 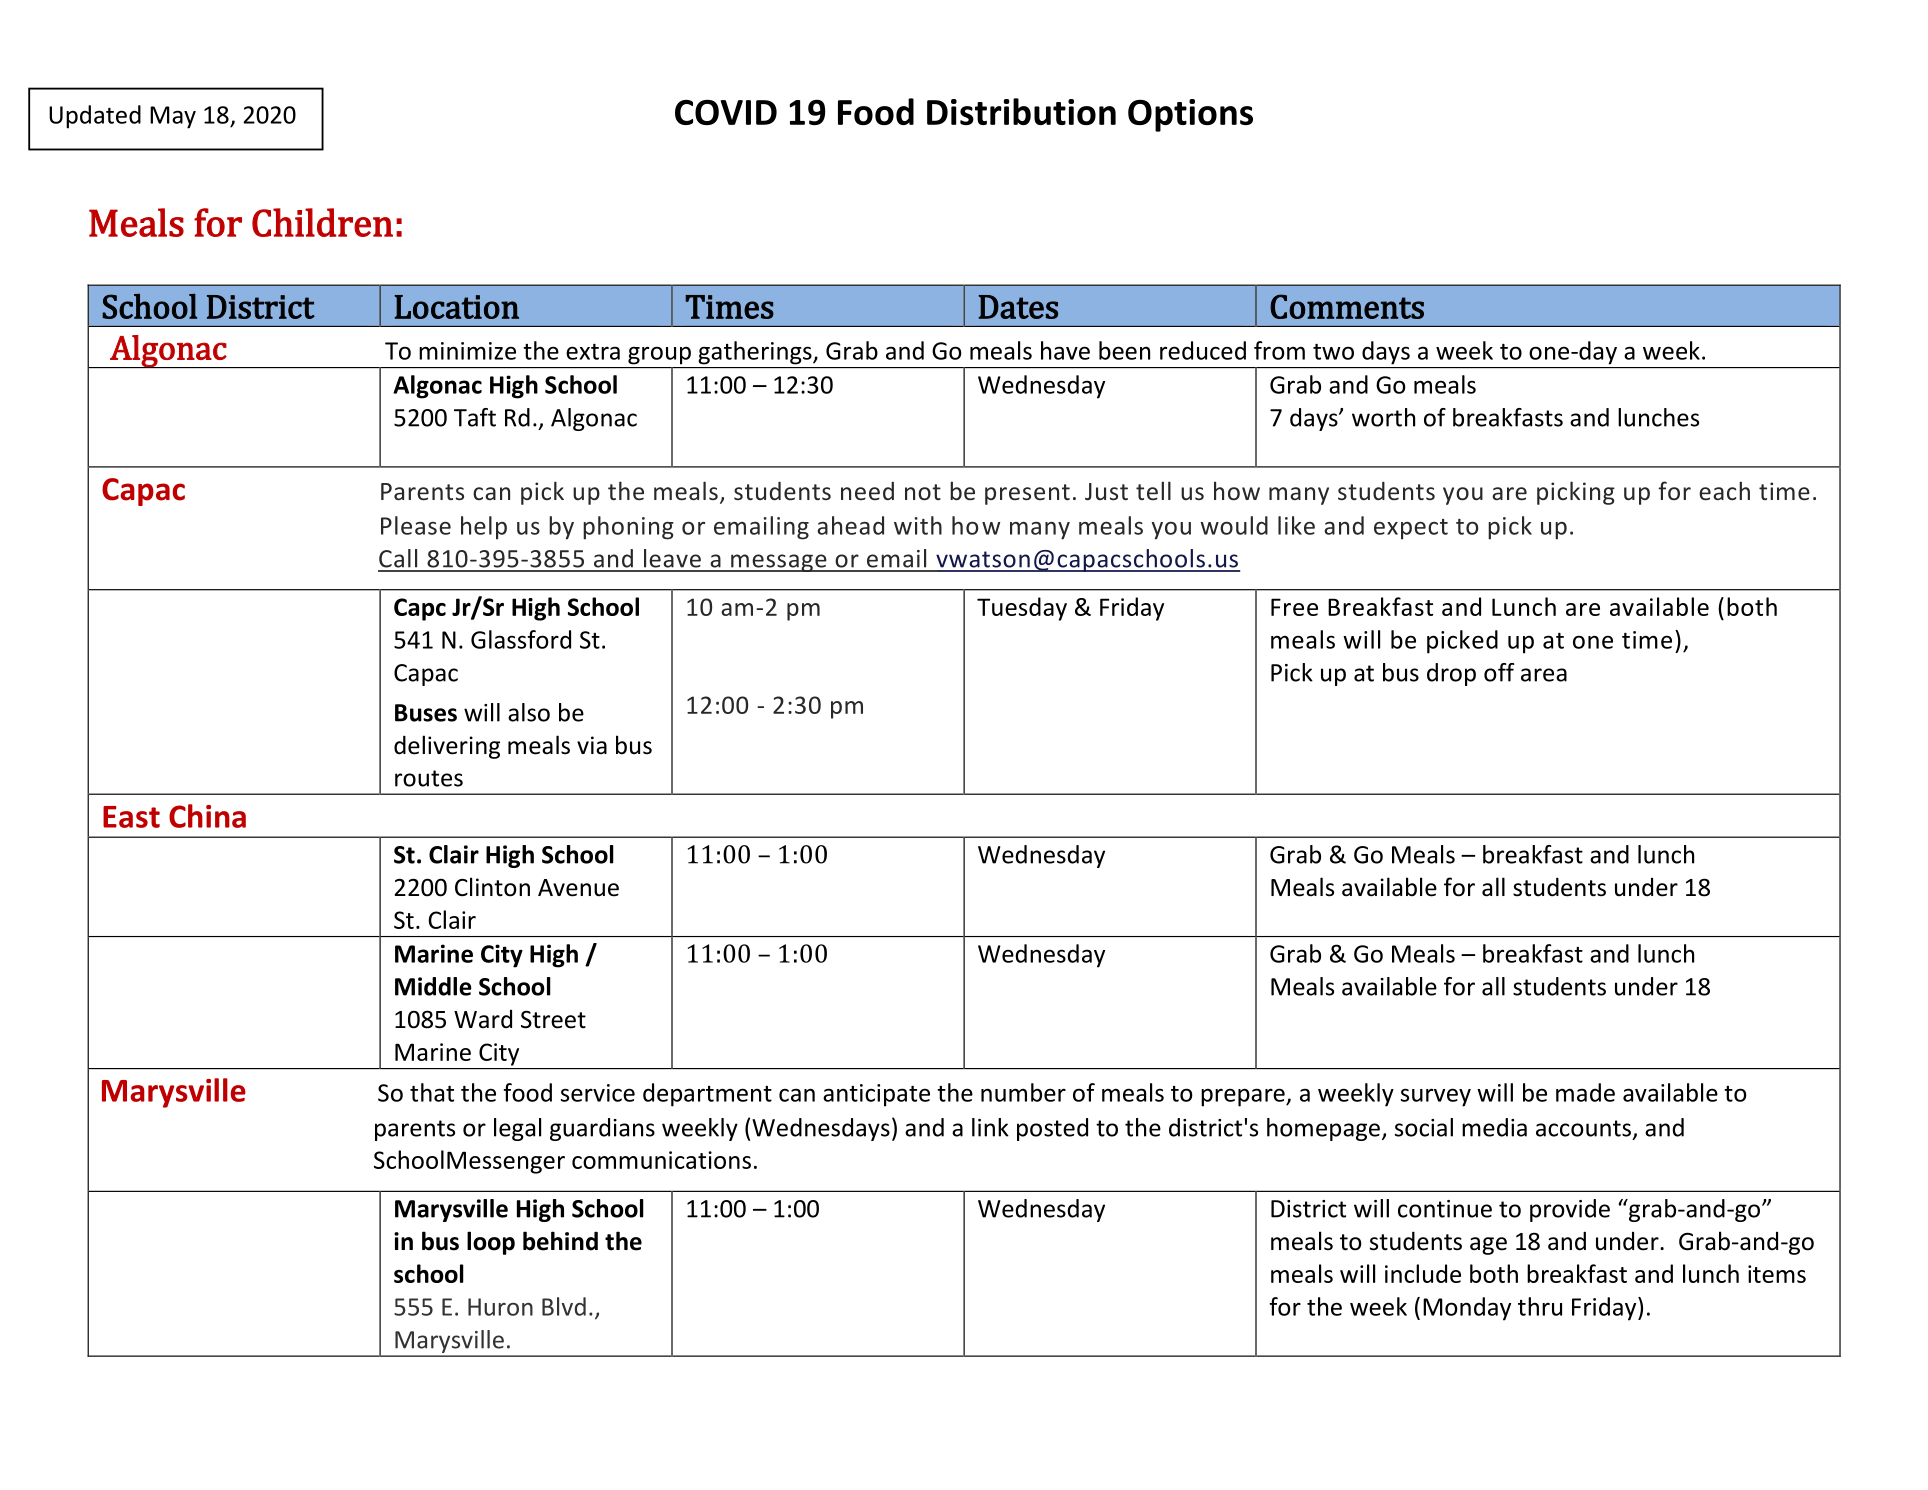 I want to click on Tuesday, so click(x=1022, y=609).
